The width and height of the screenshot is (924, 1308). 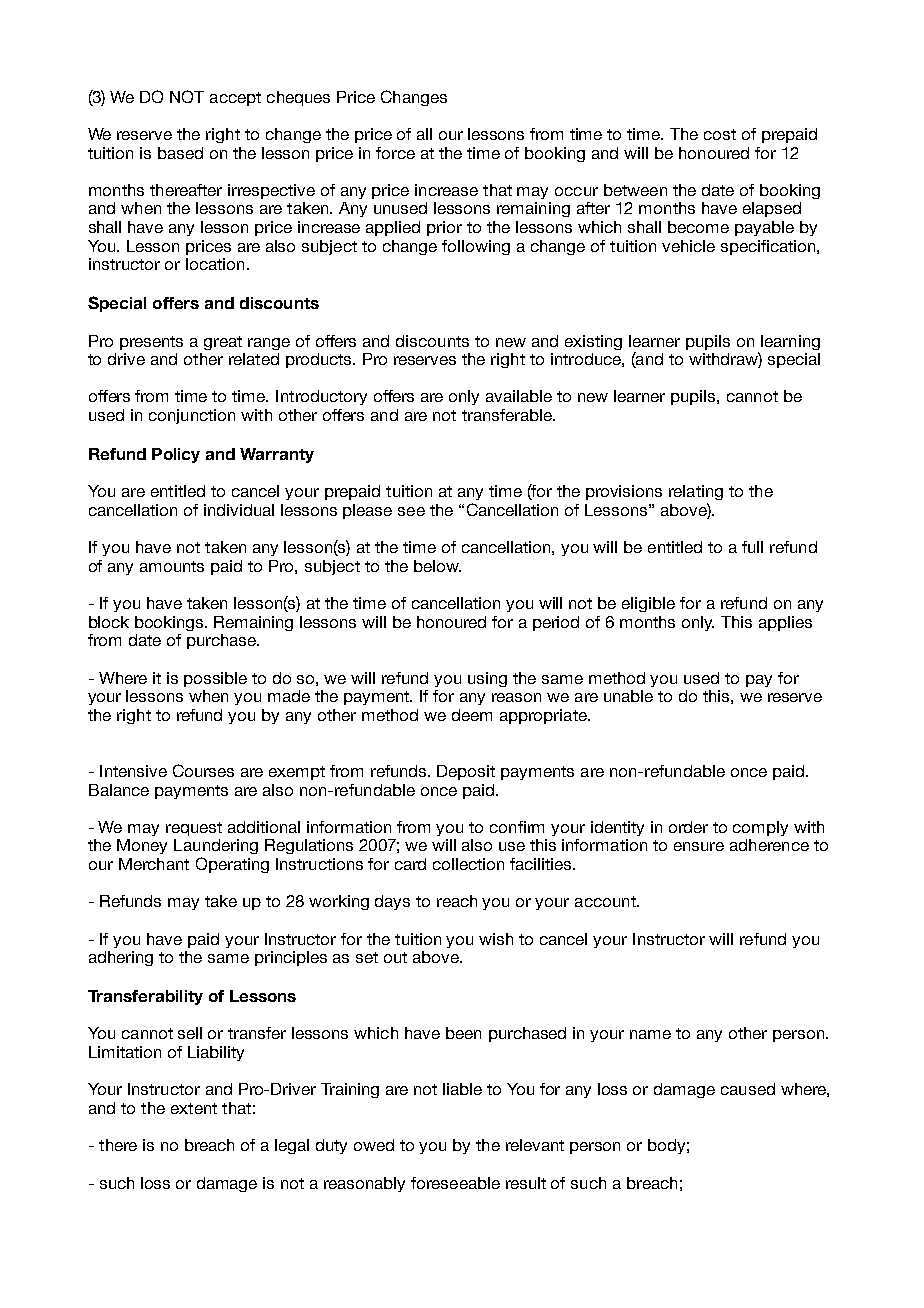 I want to click on Courses, so click(x=203, y=770).
